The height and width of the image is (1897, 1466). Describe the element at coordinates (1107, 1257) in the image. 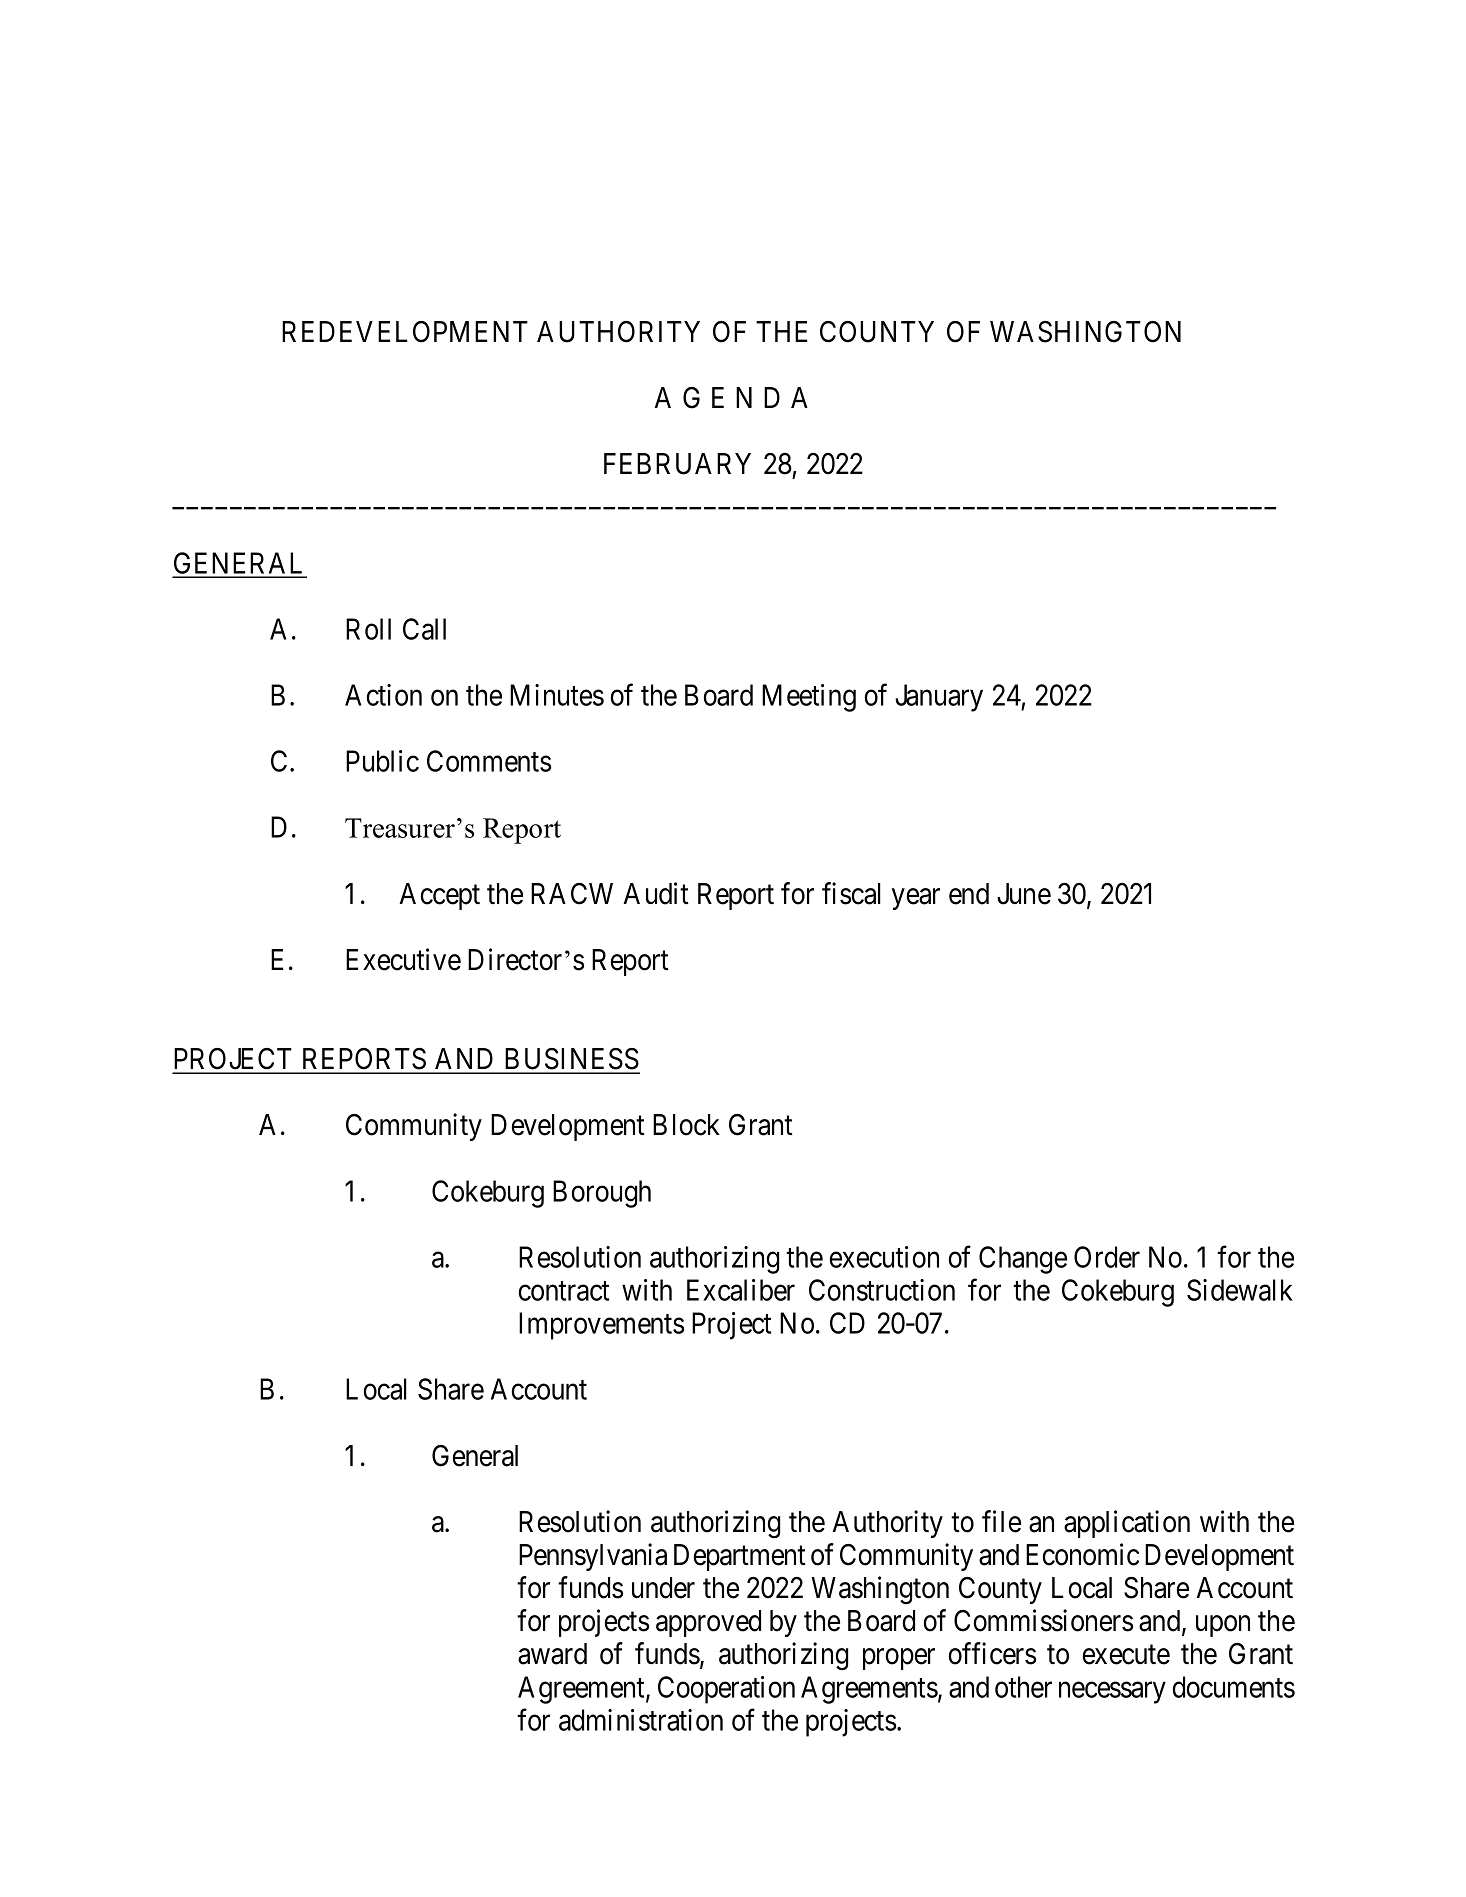

I see `Order` at that location.
